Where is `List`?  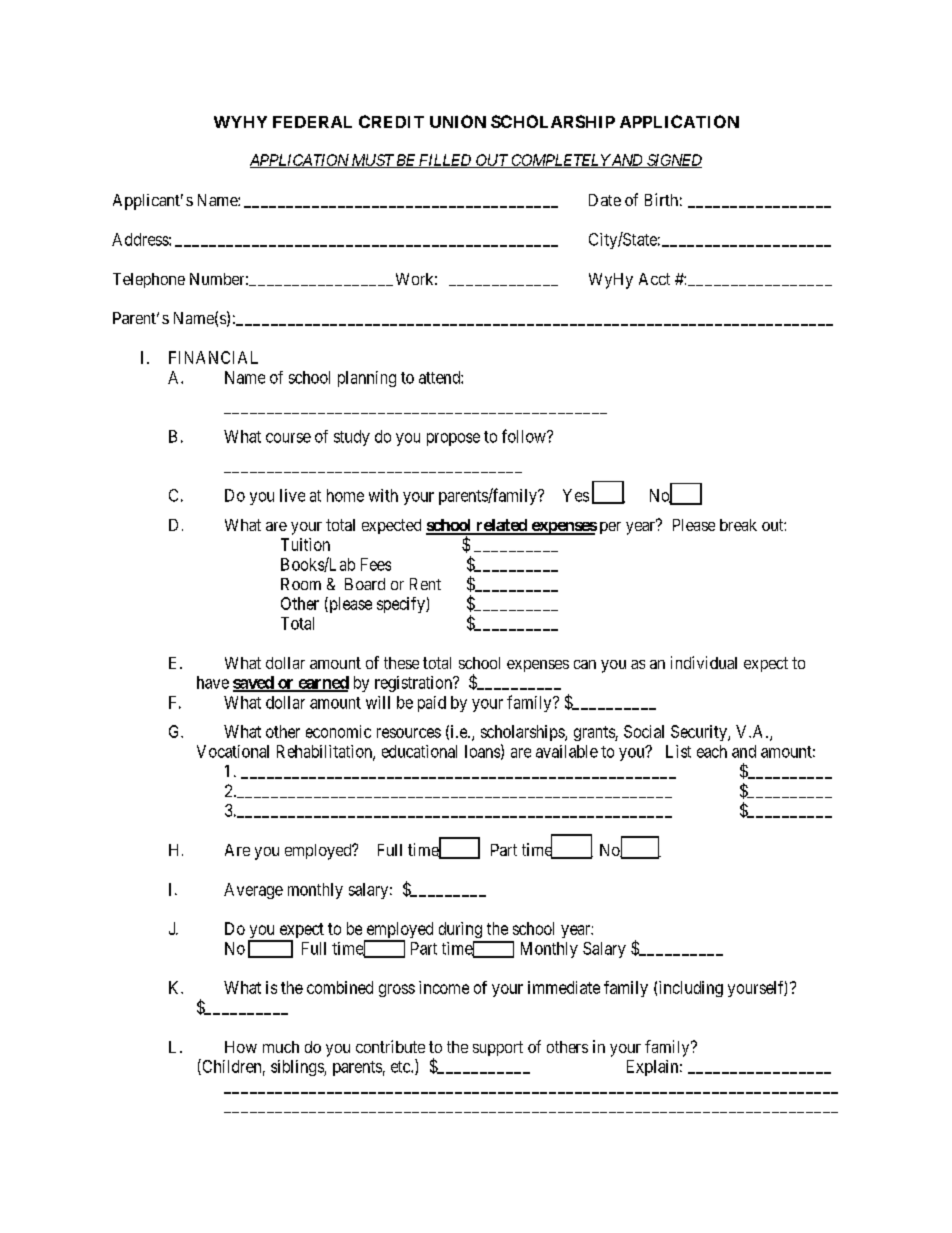 List is located at coordinates (678, 751).
